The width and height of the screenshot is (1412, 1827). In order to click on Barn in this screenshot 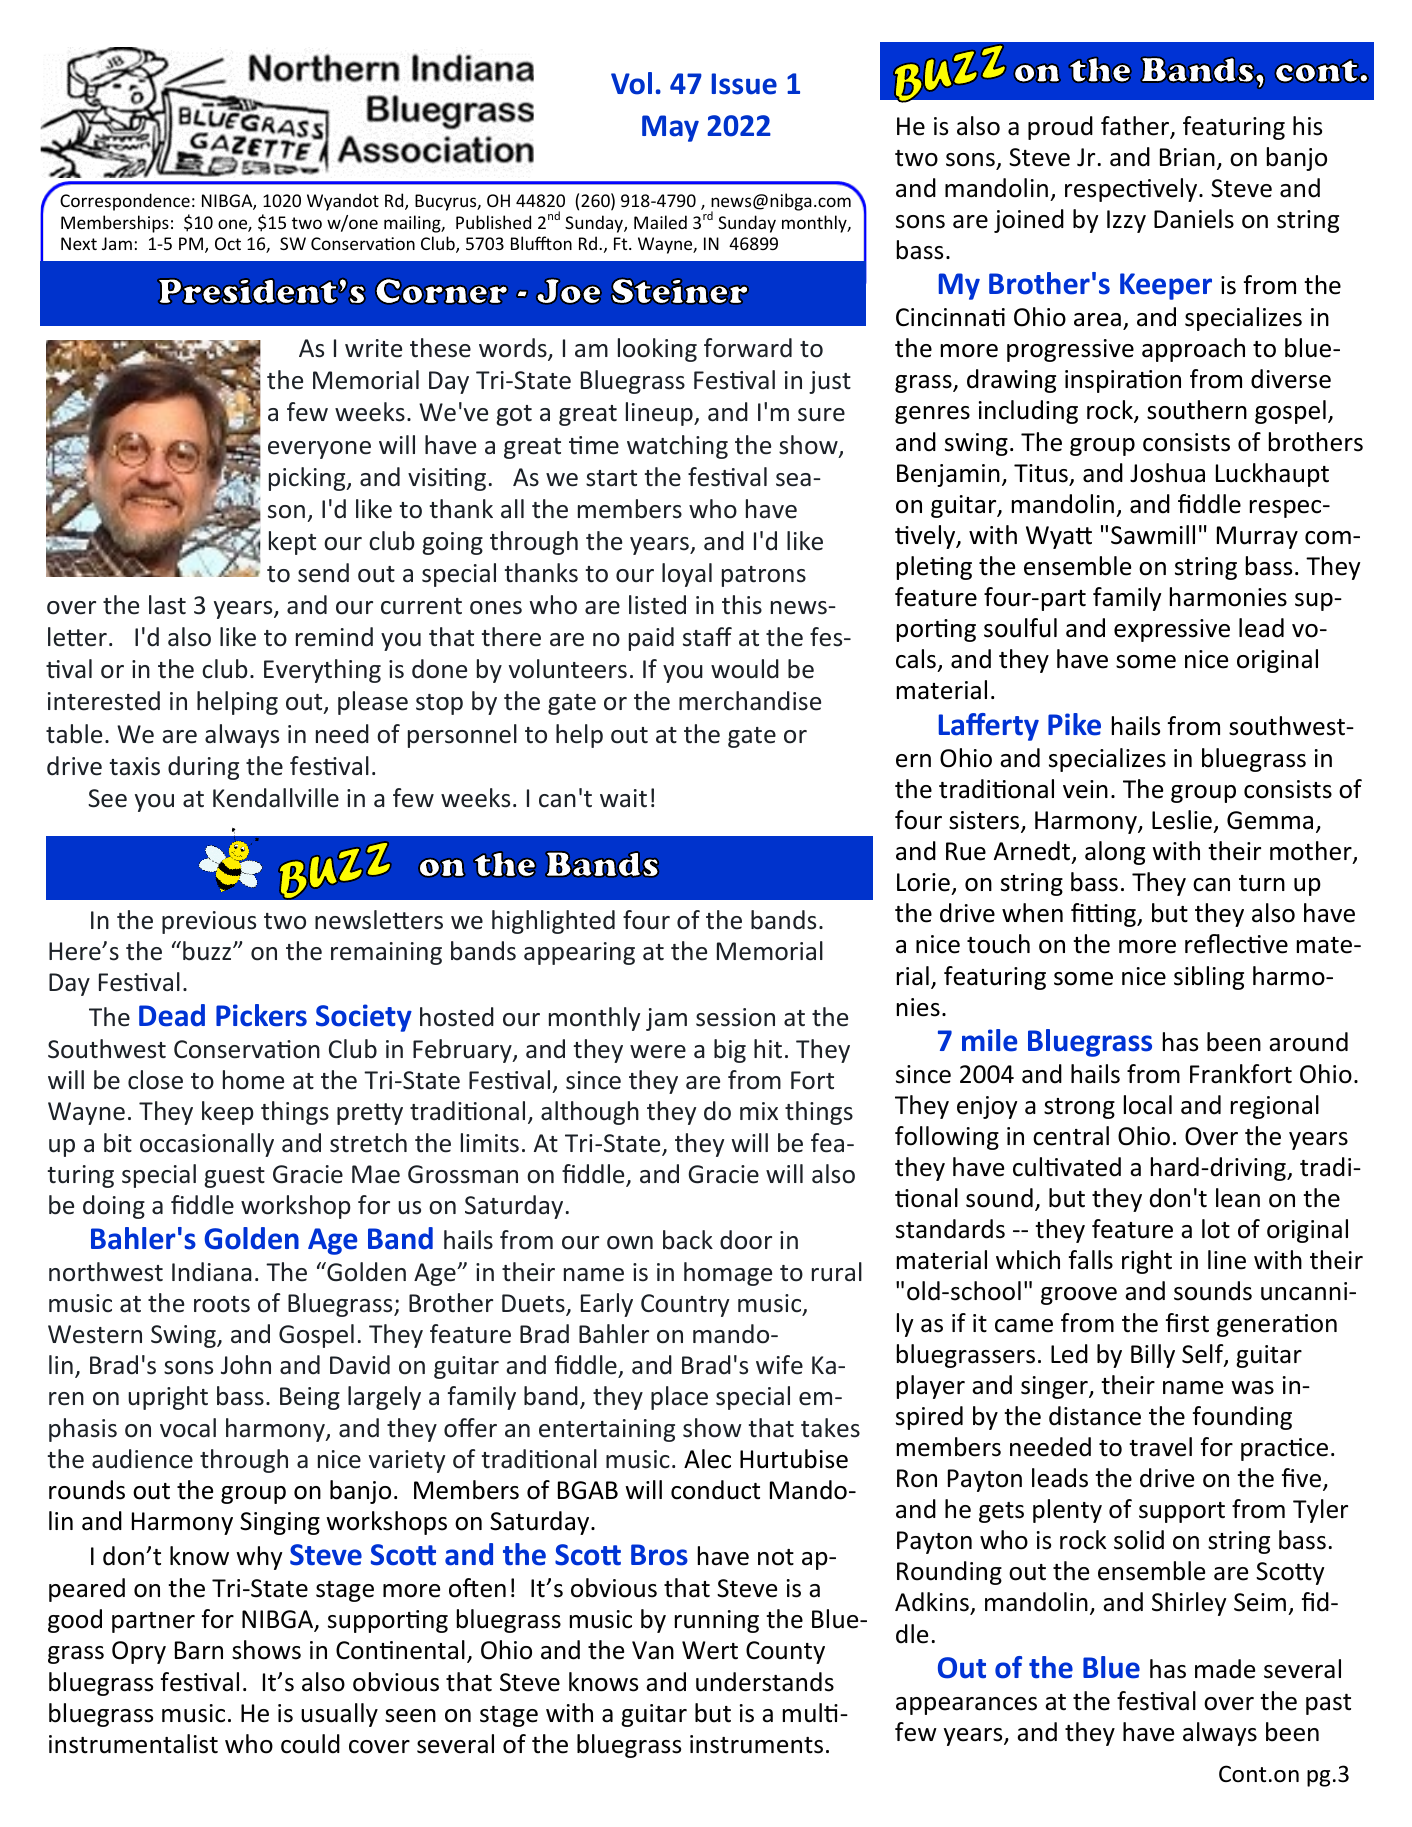, I will do `click(199, 1650)`.
